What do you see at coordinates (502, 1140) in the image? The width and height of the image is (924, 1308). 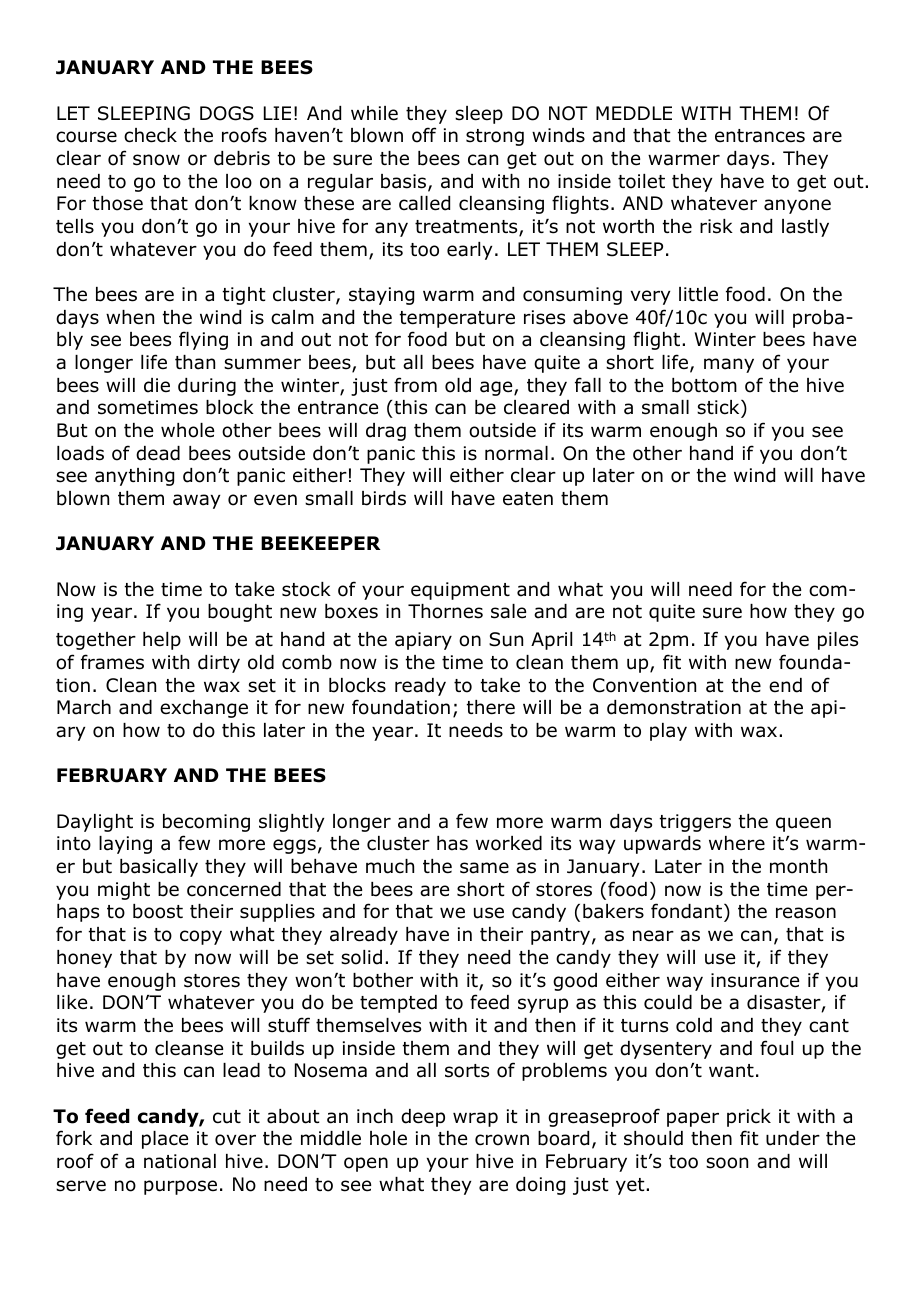 I see `crown` at bounding box center [502, 1140].
